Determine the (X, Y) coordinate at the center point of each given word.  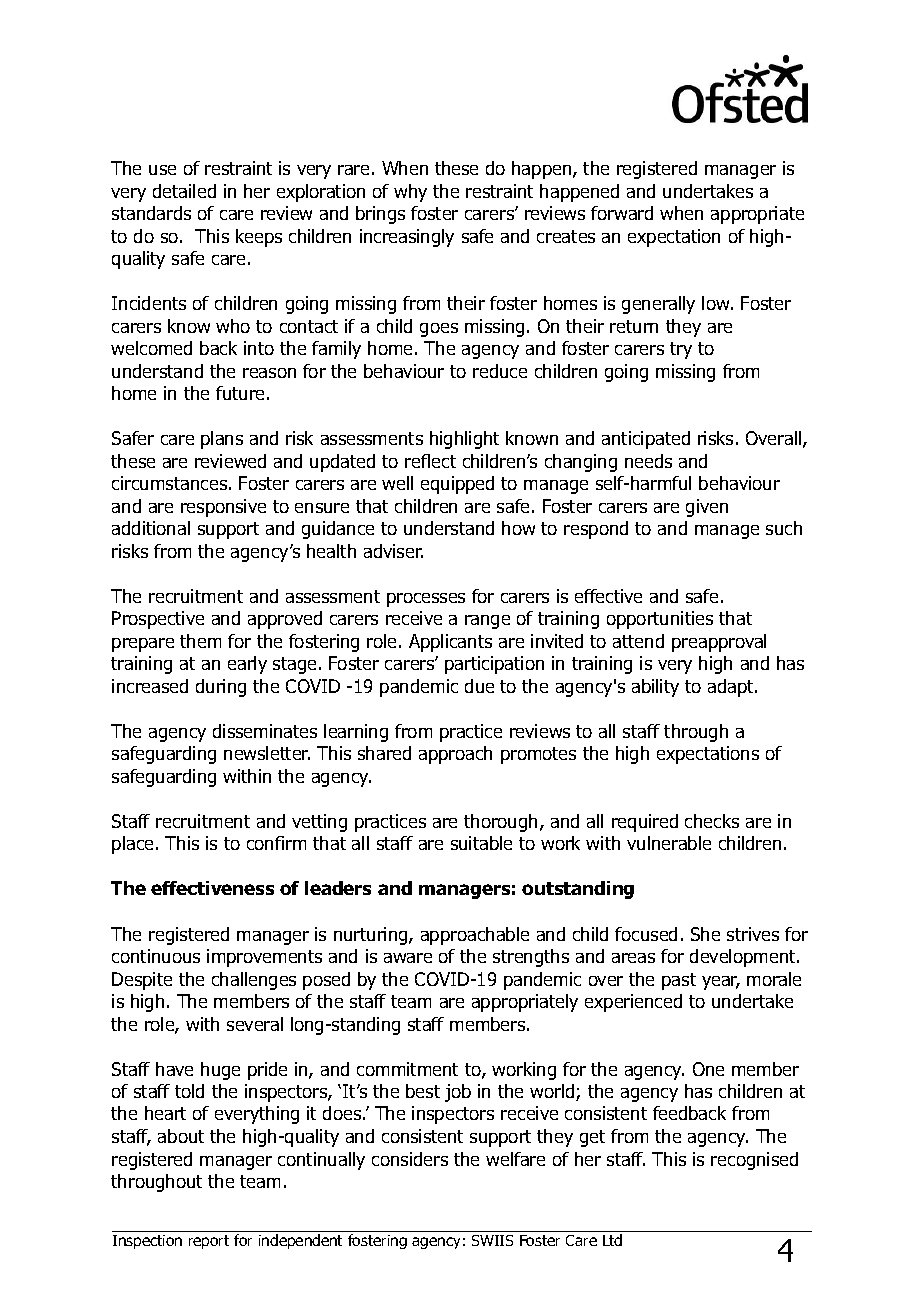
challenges (254, 981)
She (705, 934)
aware (408, 958)
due (479, 686)
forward (622, 213)
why (410, 193)
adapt (732, 688)
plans (222, 440)
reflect (430, 461)
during (221, 688)
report (209, 1242)
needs (648, 461)
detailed (184, 191)
